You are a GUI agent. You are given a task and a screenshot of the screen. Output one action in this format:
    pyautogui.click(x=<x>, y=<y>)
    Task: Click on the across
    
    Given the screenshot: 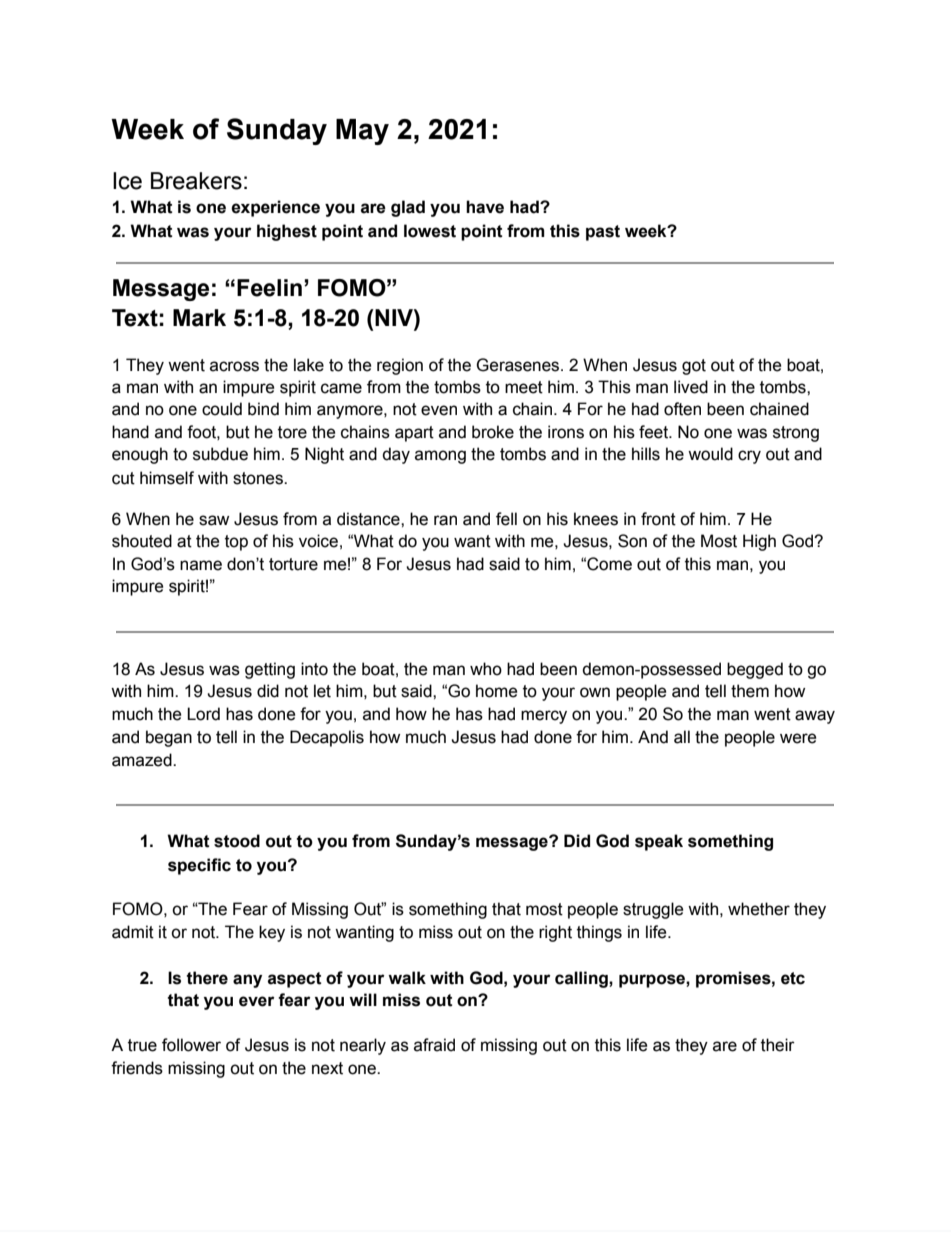 What is the action you would take?
    pyautogui.click(x=234, y=366)
